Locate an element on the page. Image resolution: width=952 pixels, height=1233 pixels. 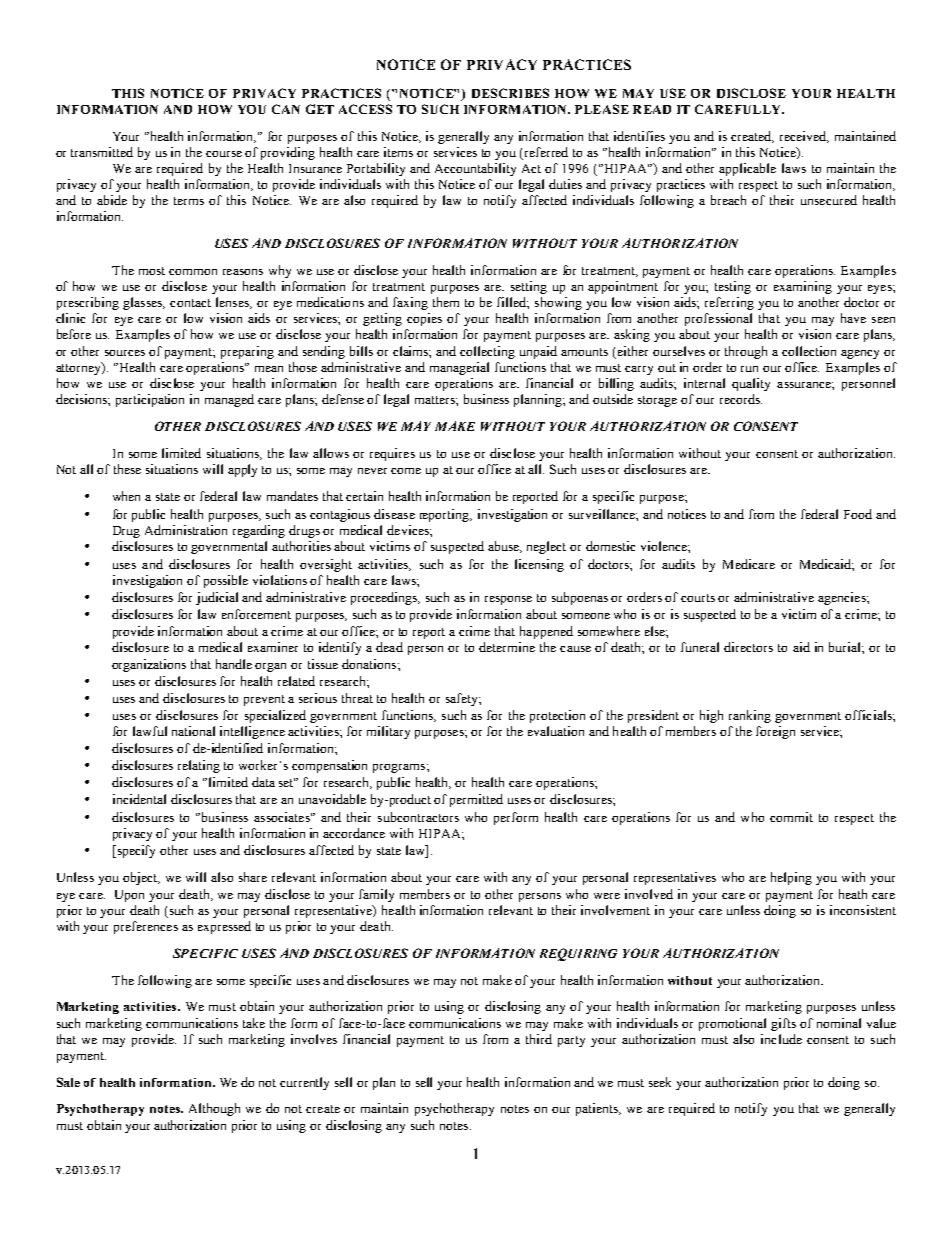
Although is located at coordinates (214, 1109).
